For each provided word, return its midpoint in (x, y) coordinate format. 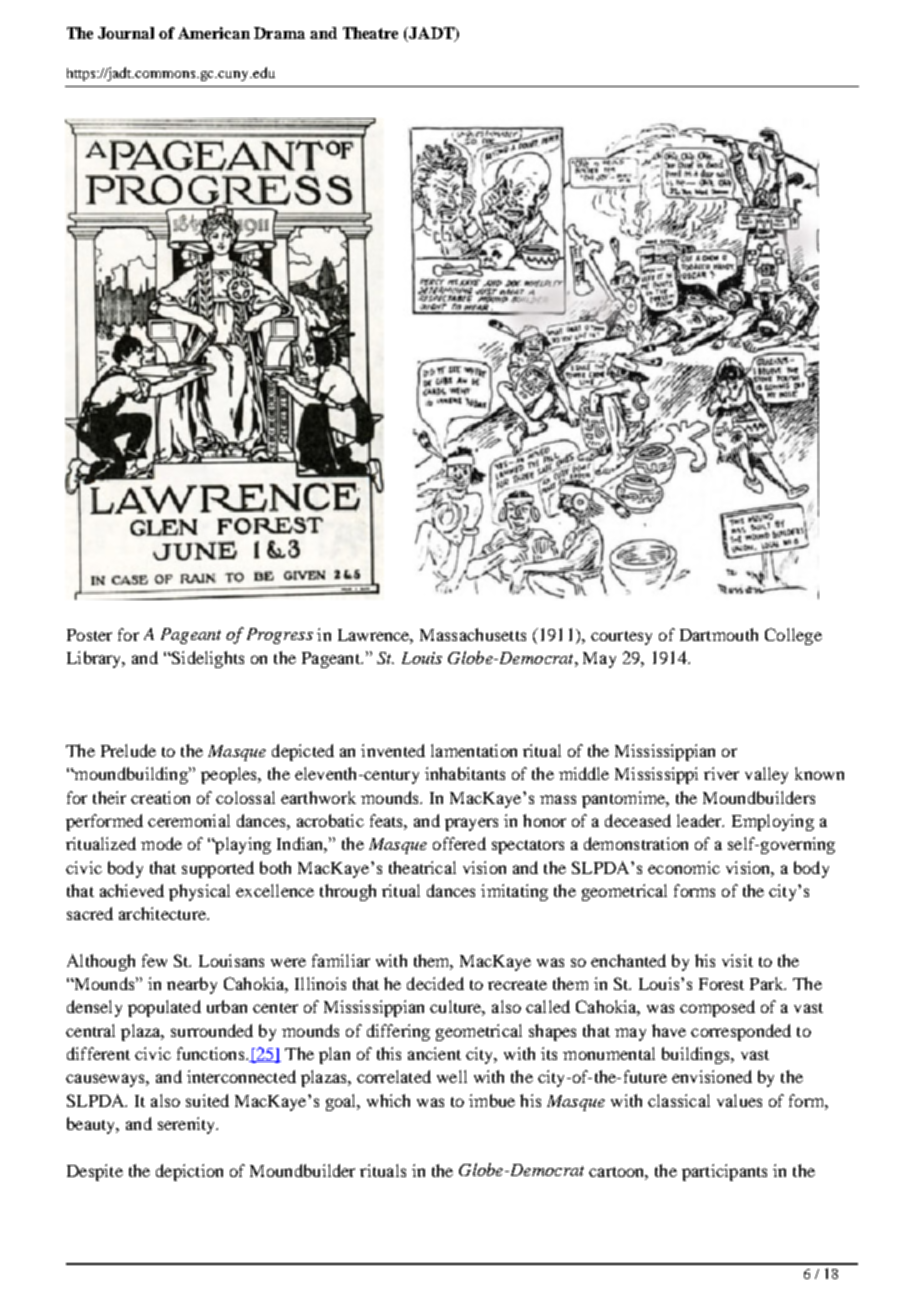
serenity (188, 1125)
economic (684, 867)
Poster (89, 635)
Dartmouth (719, 634)
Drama (279, 33)
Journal (126, 33)
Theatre (370, 33)
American (214, 33)
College (793, 636)
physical (199, 892)
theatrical (422, 867)
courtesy (621, 638)
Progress (280, 636)
